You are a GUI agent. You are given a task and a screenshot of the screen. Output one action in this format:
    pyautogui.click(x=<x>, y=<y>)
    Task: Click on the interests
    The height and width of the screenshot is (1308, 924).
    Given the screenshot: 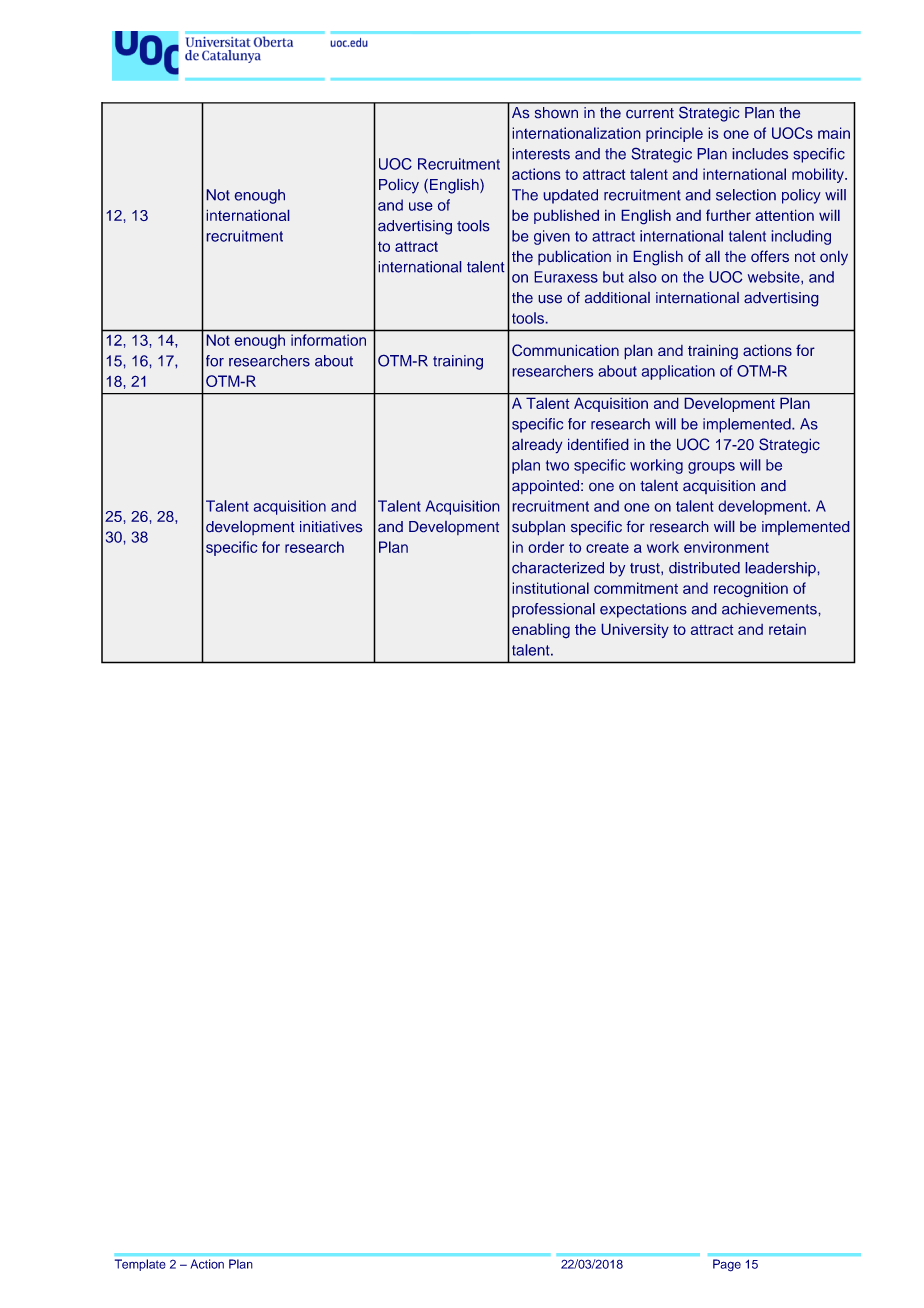 What is the action you would take?
    pyautogui.click(x=541, y=154)
